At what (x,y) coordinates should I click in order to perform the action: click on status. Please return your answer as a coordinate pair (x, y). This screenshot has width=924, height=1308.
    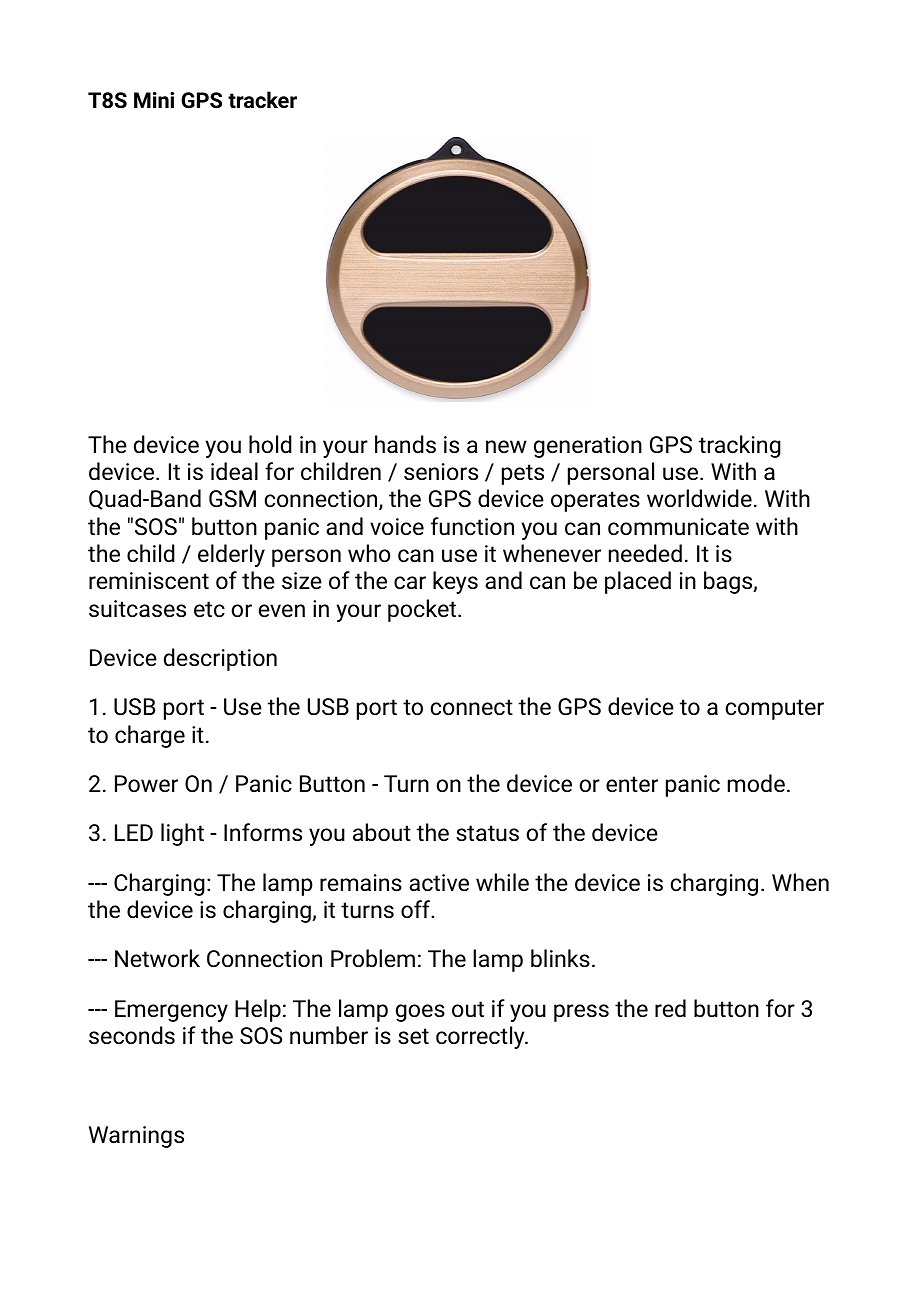
    Looking at the image, I should click on (487, 833).
